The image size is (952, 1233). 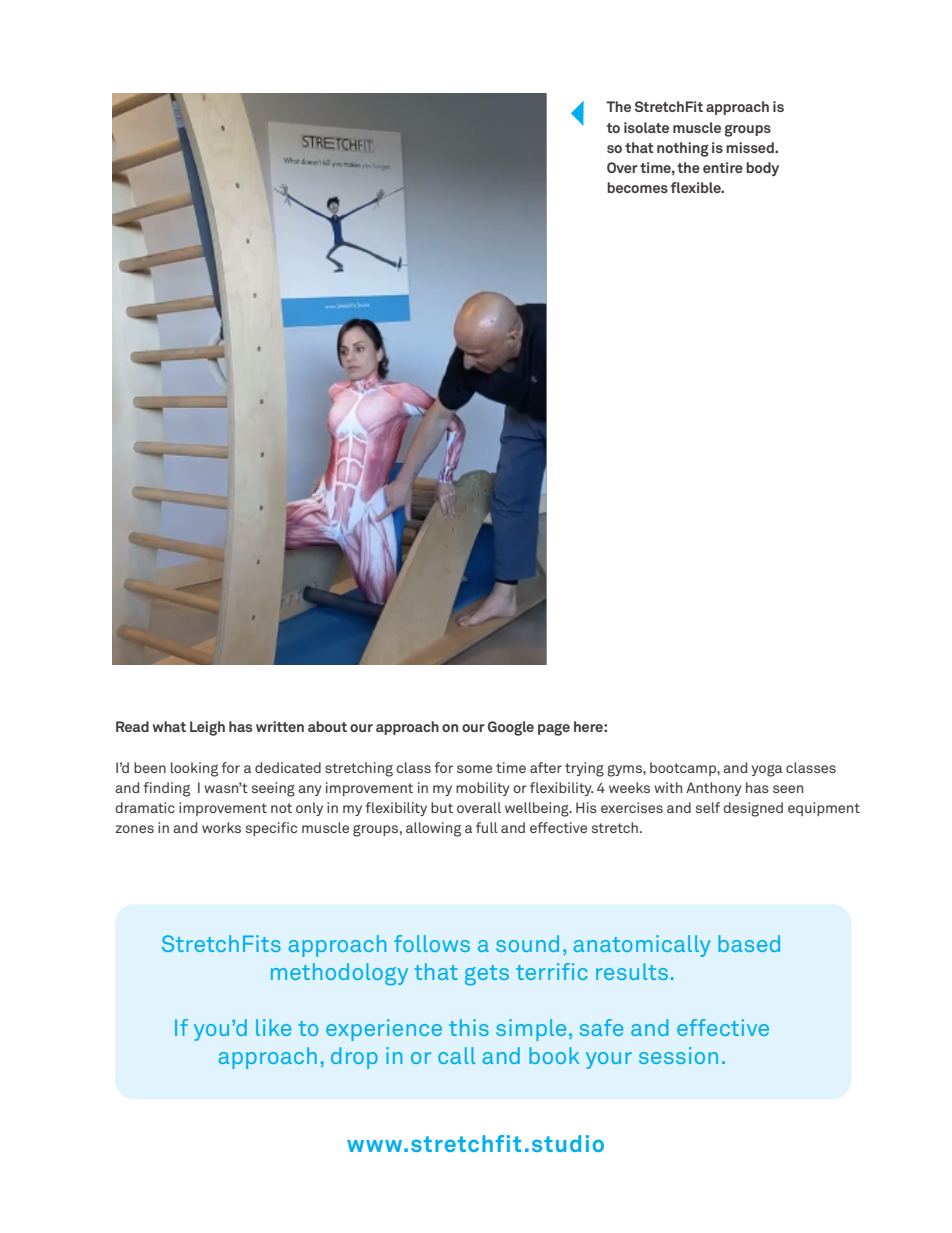 What do you see at coordinates (753, 809) in the image?
I see `designed` at bounding box center [753, 809].
